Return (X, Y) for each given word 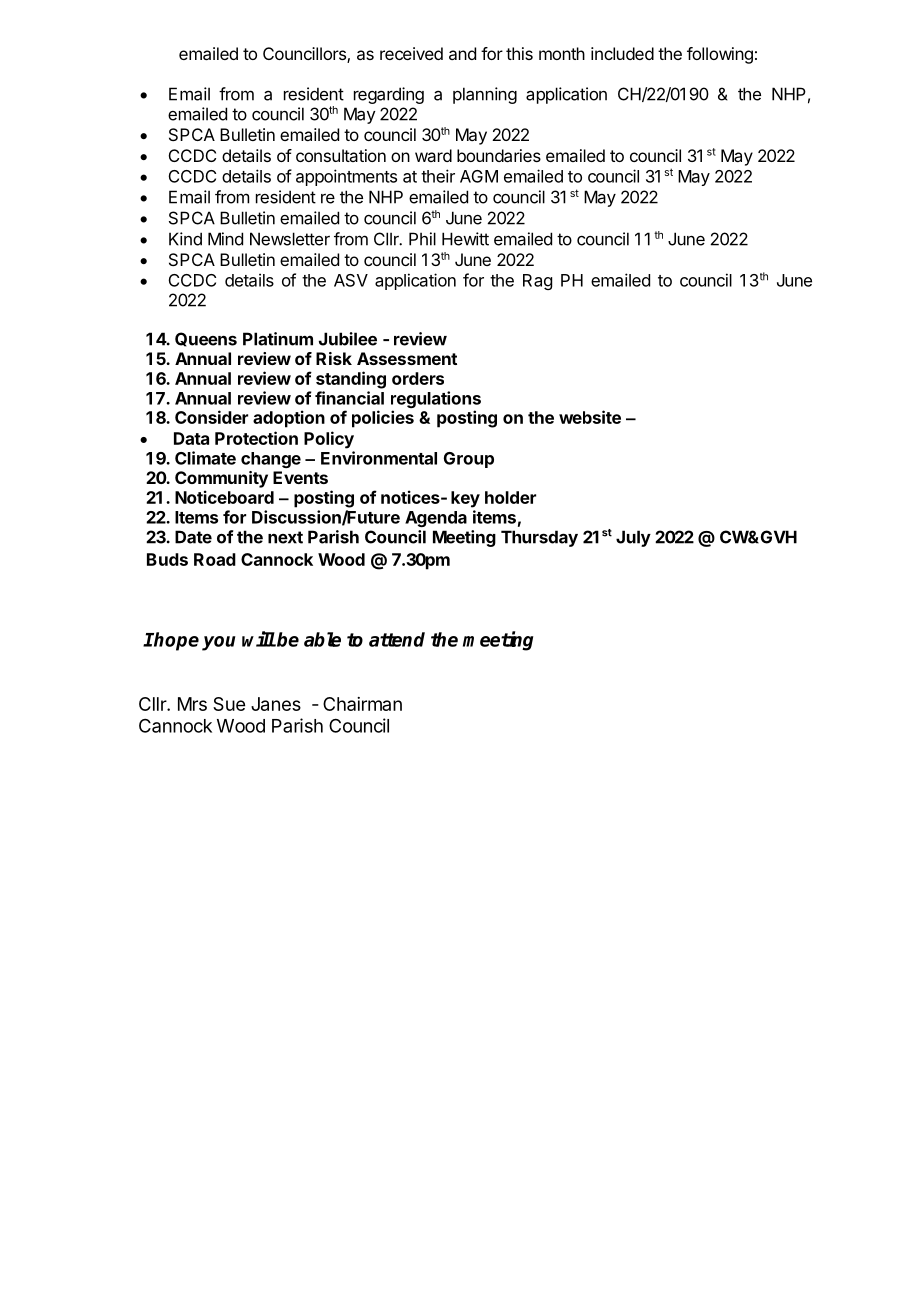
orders (418, 378)
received (411, 53)
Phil (422, 239)
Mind (225, 239)
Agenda (436, 519)
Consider (211, 417)
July (633, 538)
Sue (229, 704)
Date (193, 537)
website (590, 417)
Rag (537, 282)
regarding (389, 95)
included (622, 53)
